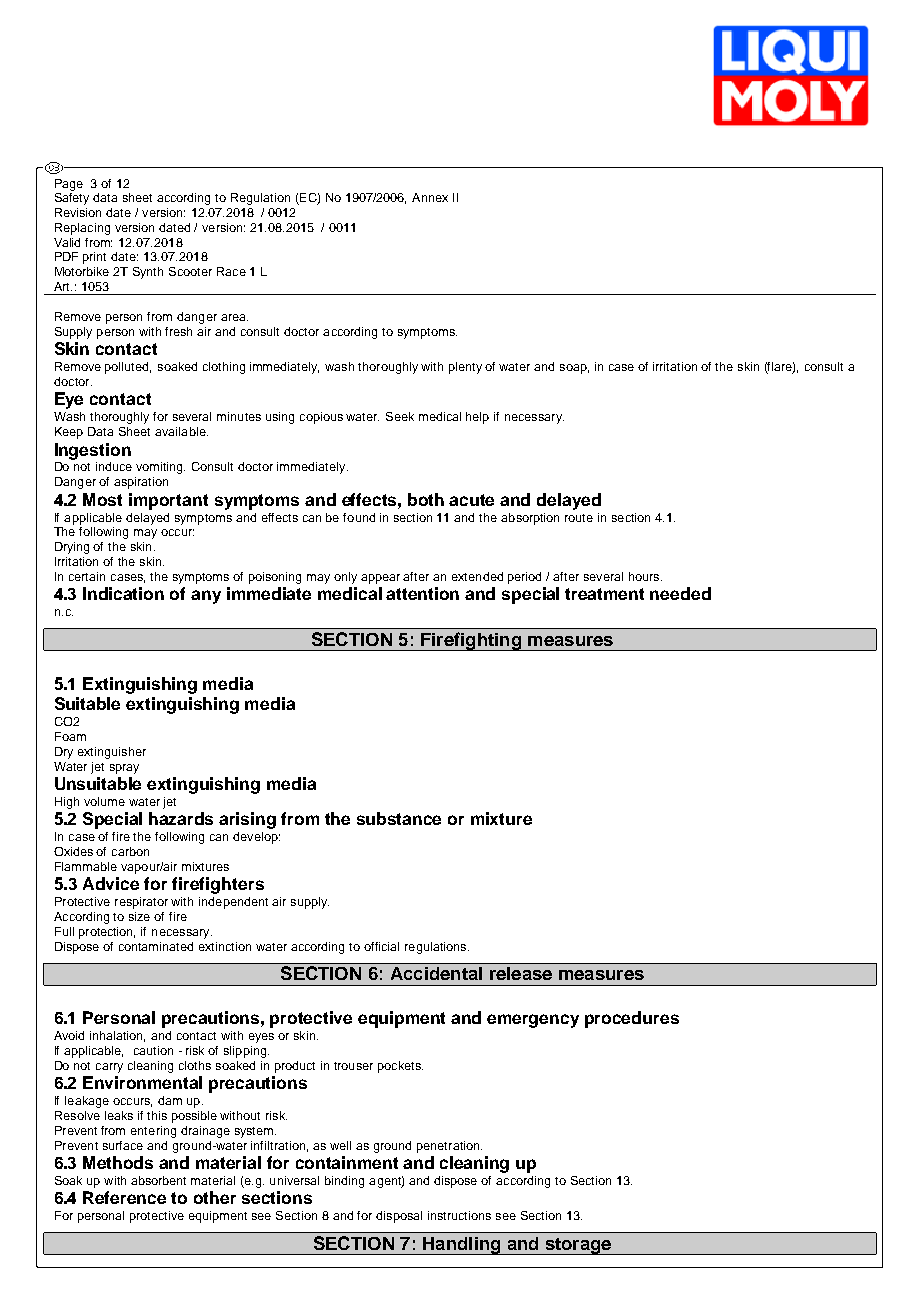 The height and width of the screenshot is (1308, 924). What do you see at coordinates (124, 1197) in the screenshot?
I see `Reference` at bounding box center [124, 1197].
